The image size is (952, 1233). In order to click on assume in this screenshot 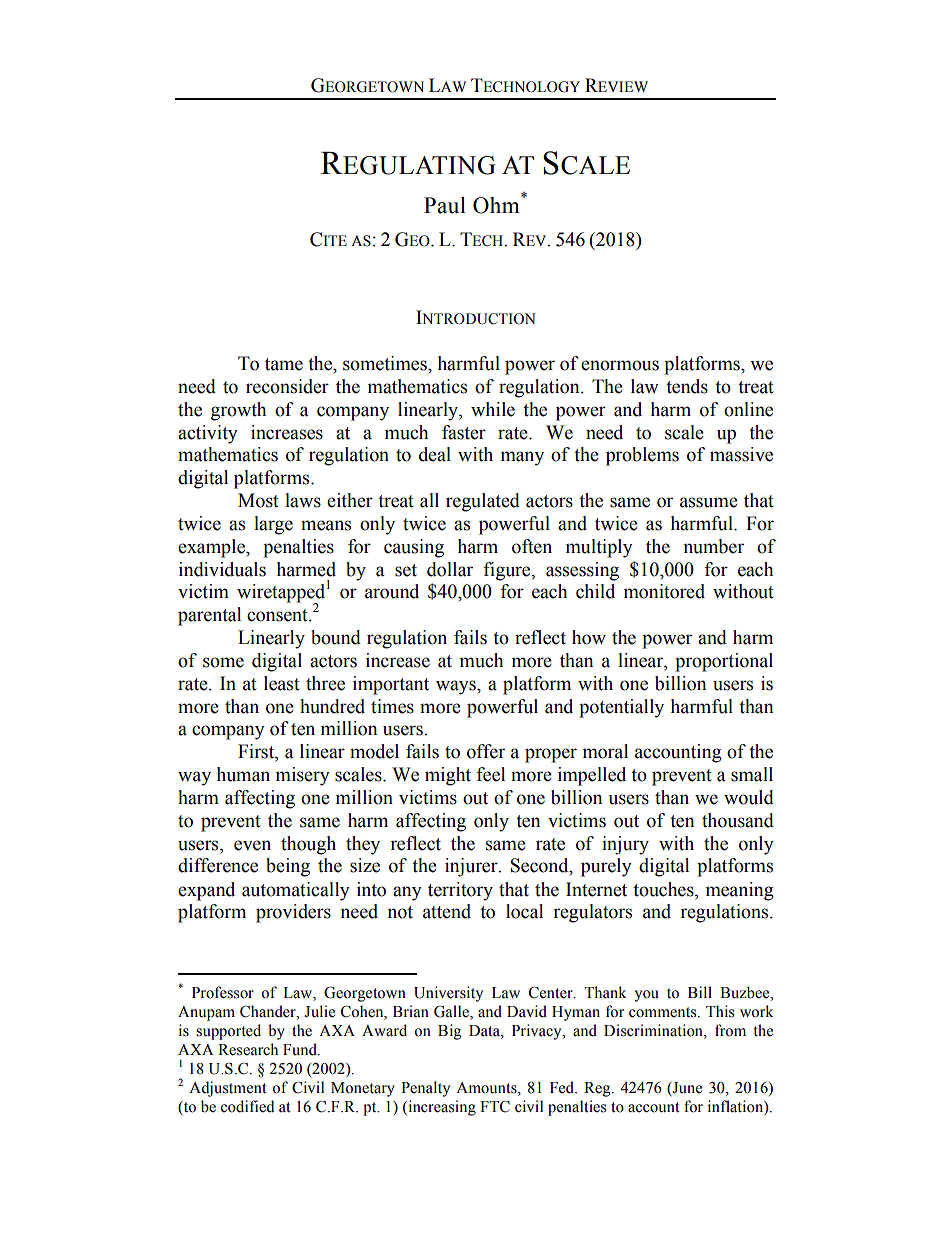, I will do `click(709, 502)`.
